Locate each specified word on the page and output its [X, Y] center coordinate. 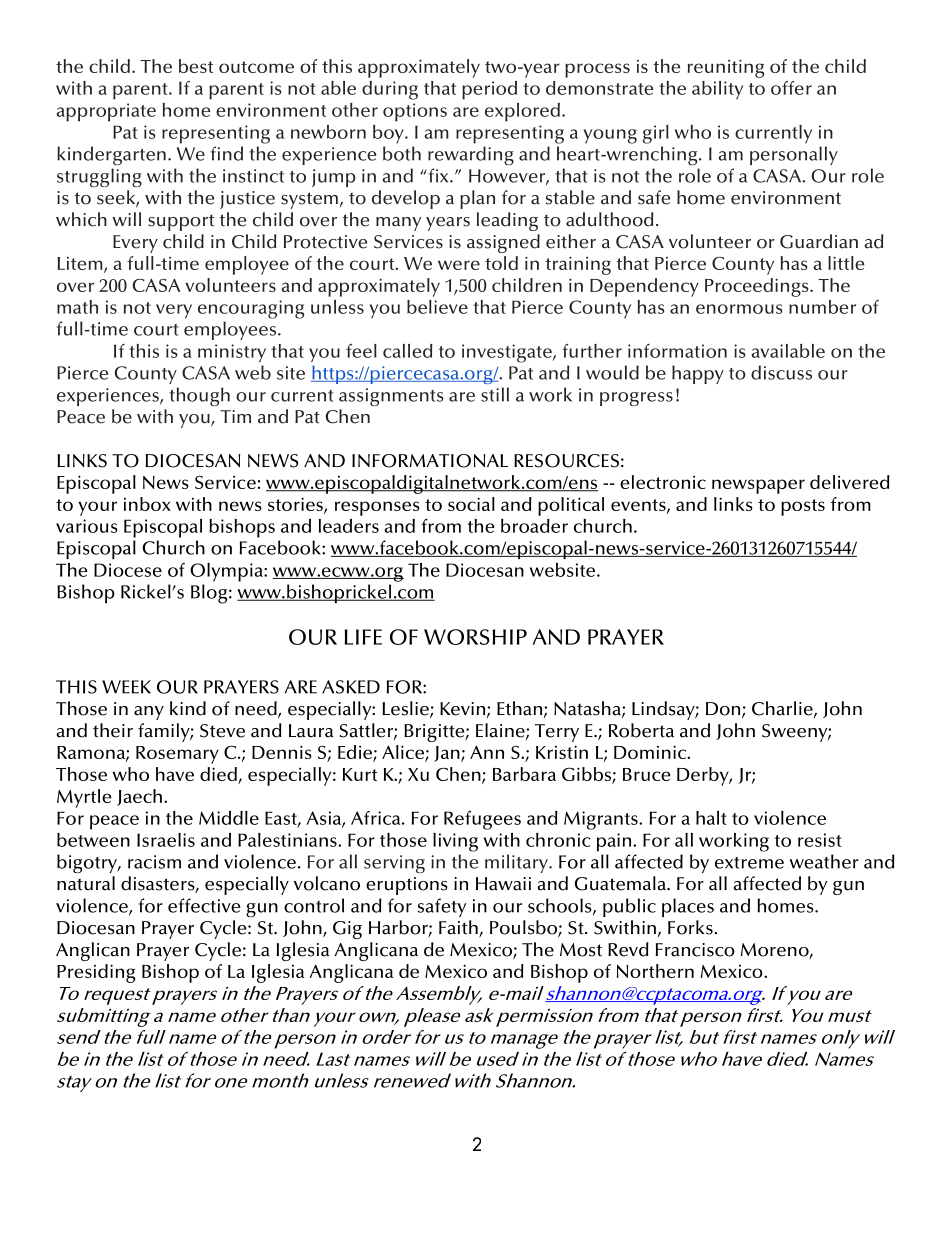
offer [791, 88]
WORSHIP [475, 637]
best [196, 66]
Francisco [695, 950]
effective [204, 905]
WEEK [126, 687]
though [199, 396]
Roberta [641, 730]
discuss [781, 372]
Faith [459, 928]
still [495, 394]
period [489, 90]
